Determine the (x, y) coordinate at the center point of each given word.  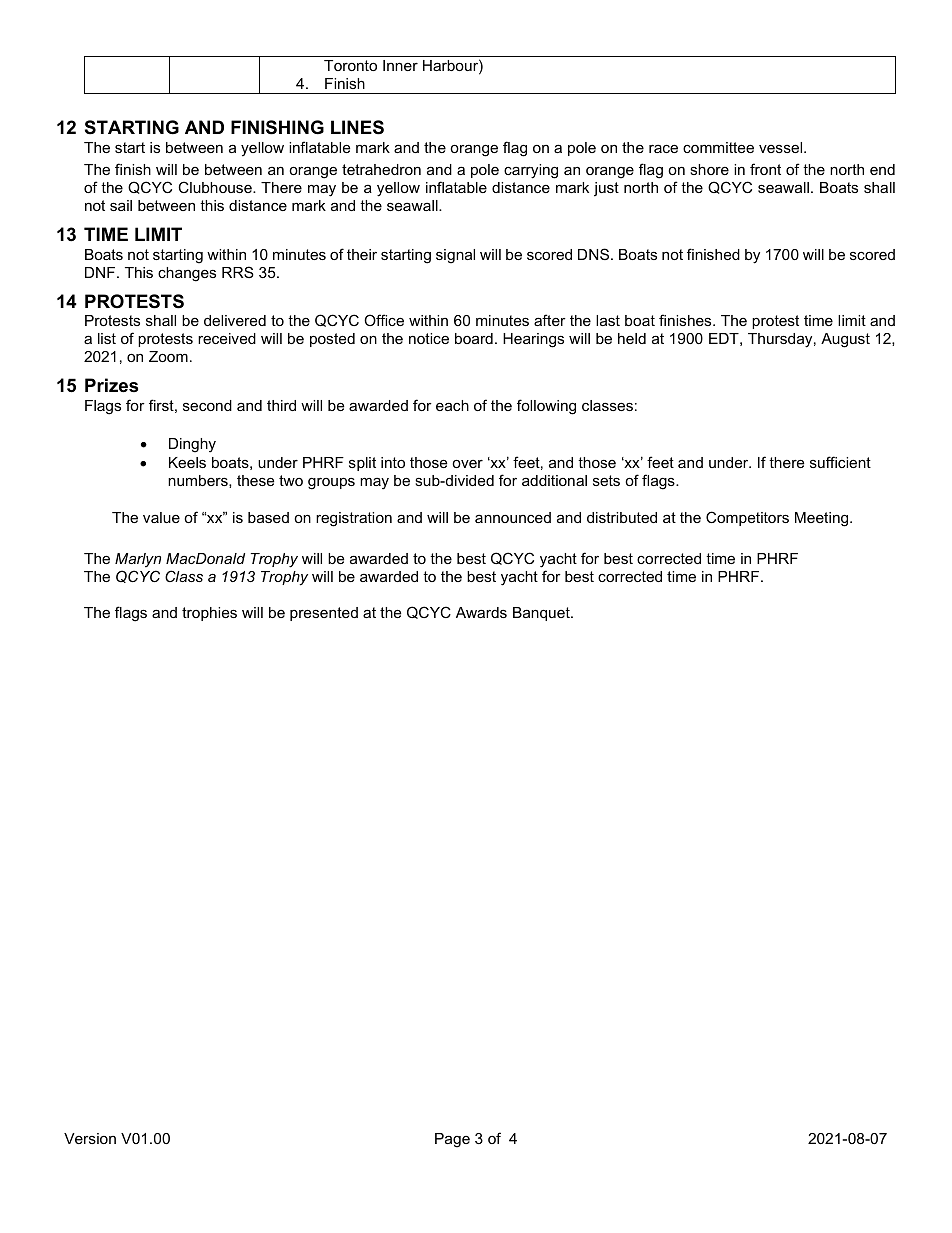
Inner (400, 65)
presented (324, 614)
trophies (209, 614)
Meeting (823, 519)
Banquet (542, 614)
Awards (481, 612)
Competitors (747, 518)
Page (452, 1140)
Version (90, 1138)
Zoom (168, 356)
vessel (782, 147)
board (474, 338)
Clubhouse (216, 187)
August (845, 340)
